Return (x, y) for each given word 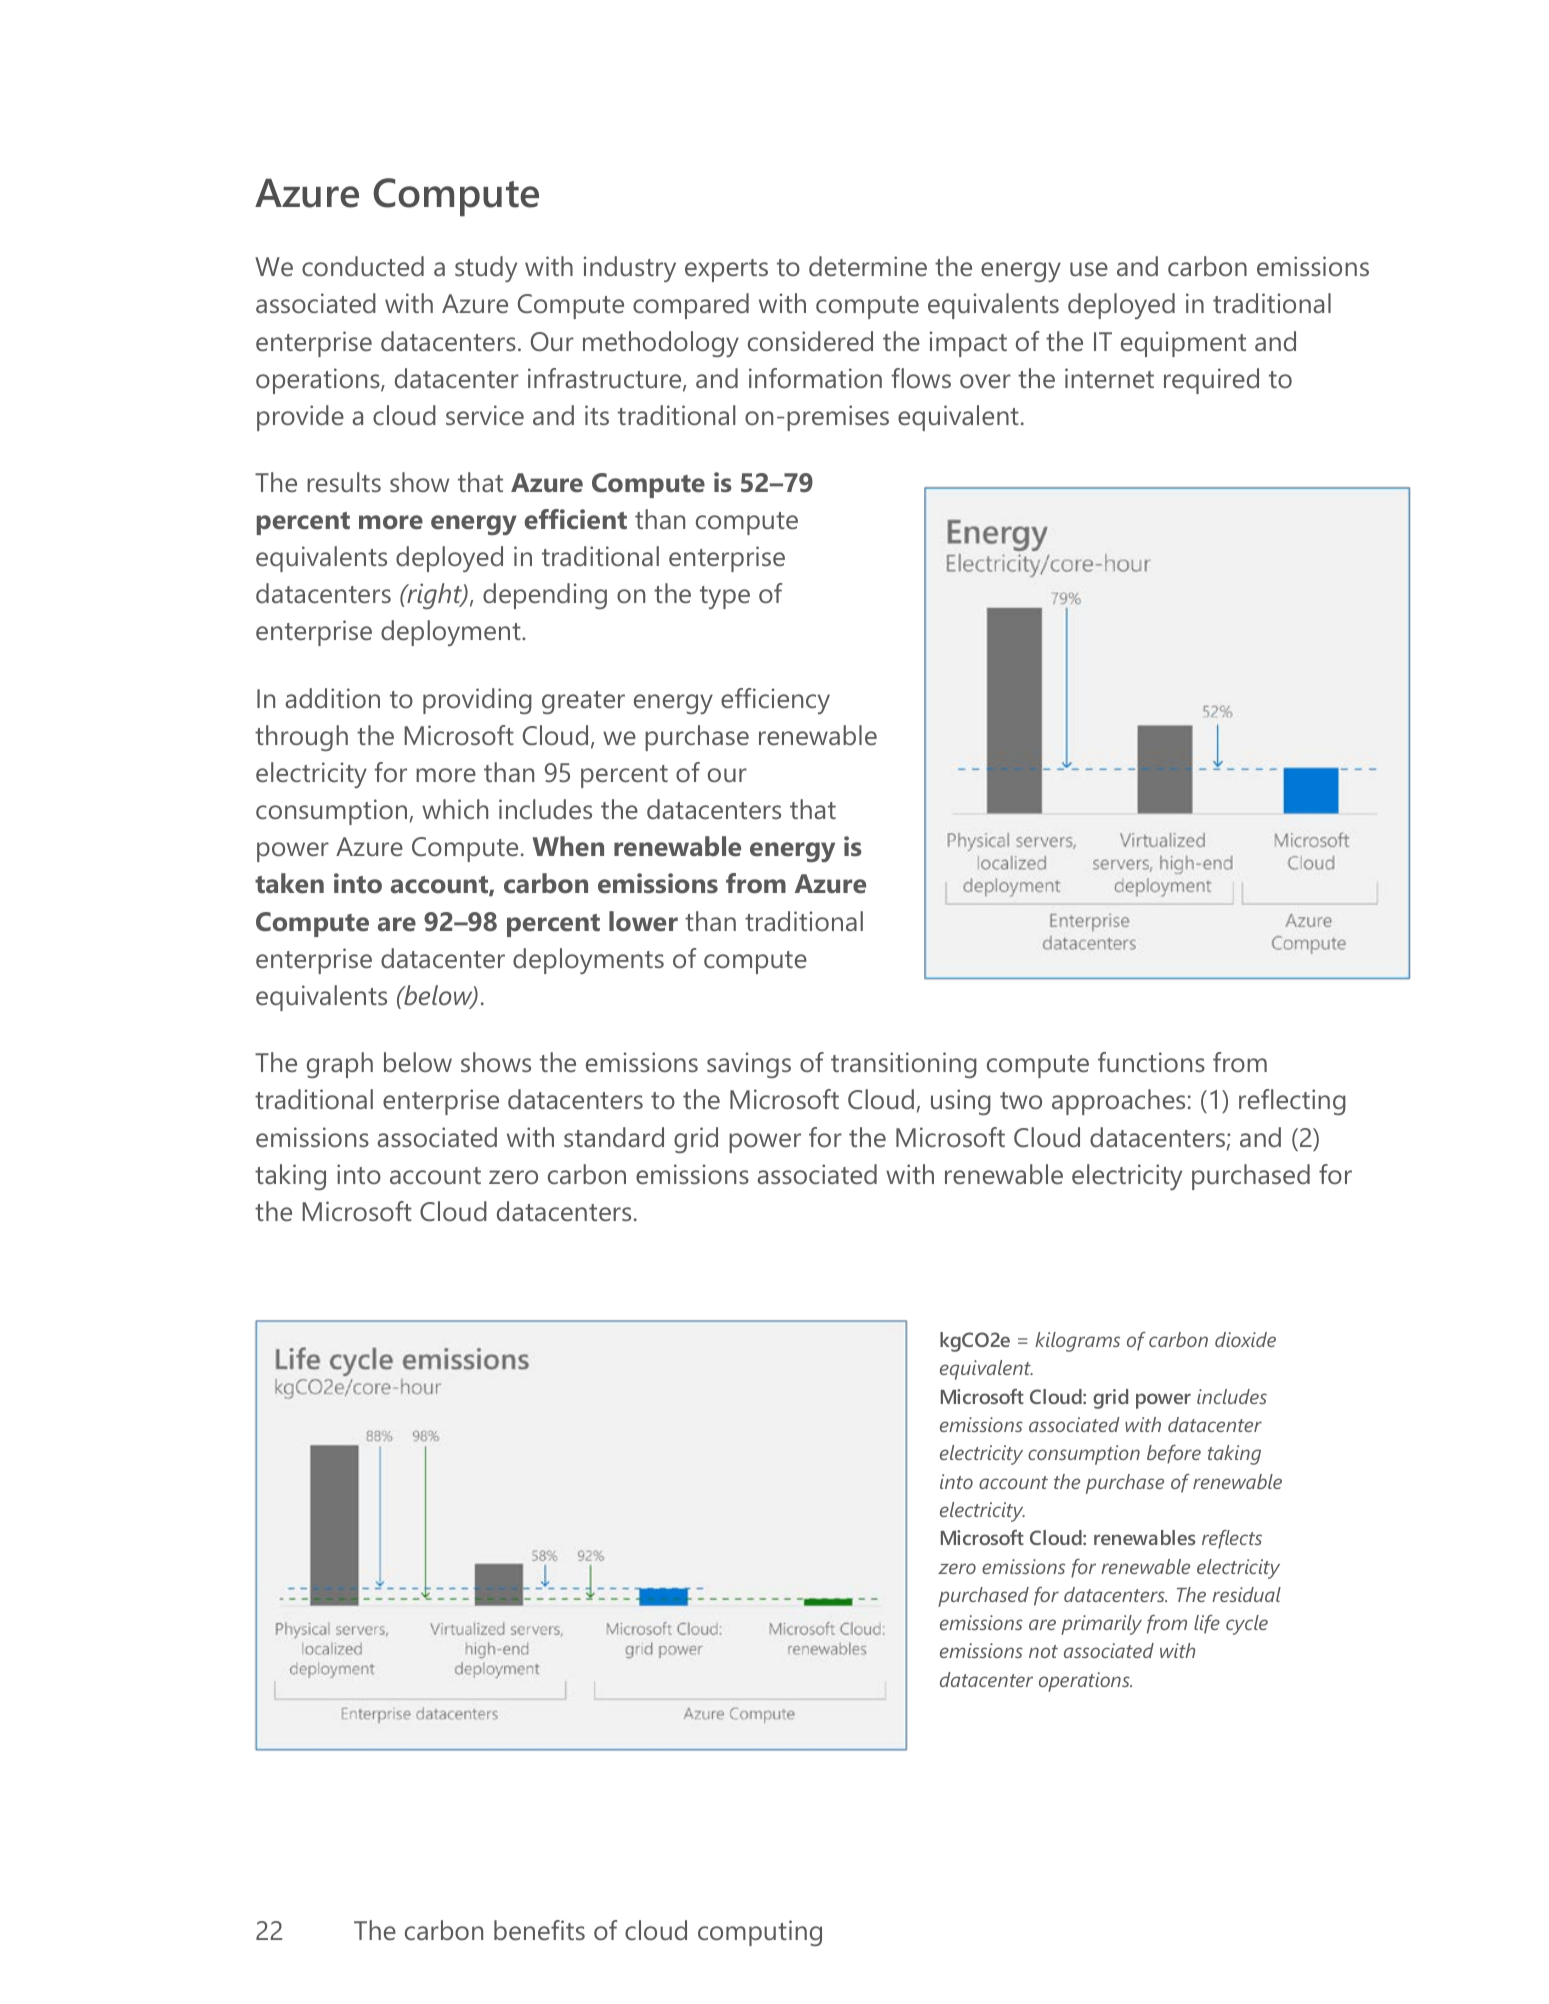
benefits (539, 1930)
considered (810, 341)
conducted (363, 266)
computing (760, 1933)
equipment (1183, 344)
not (1043, 1651)
